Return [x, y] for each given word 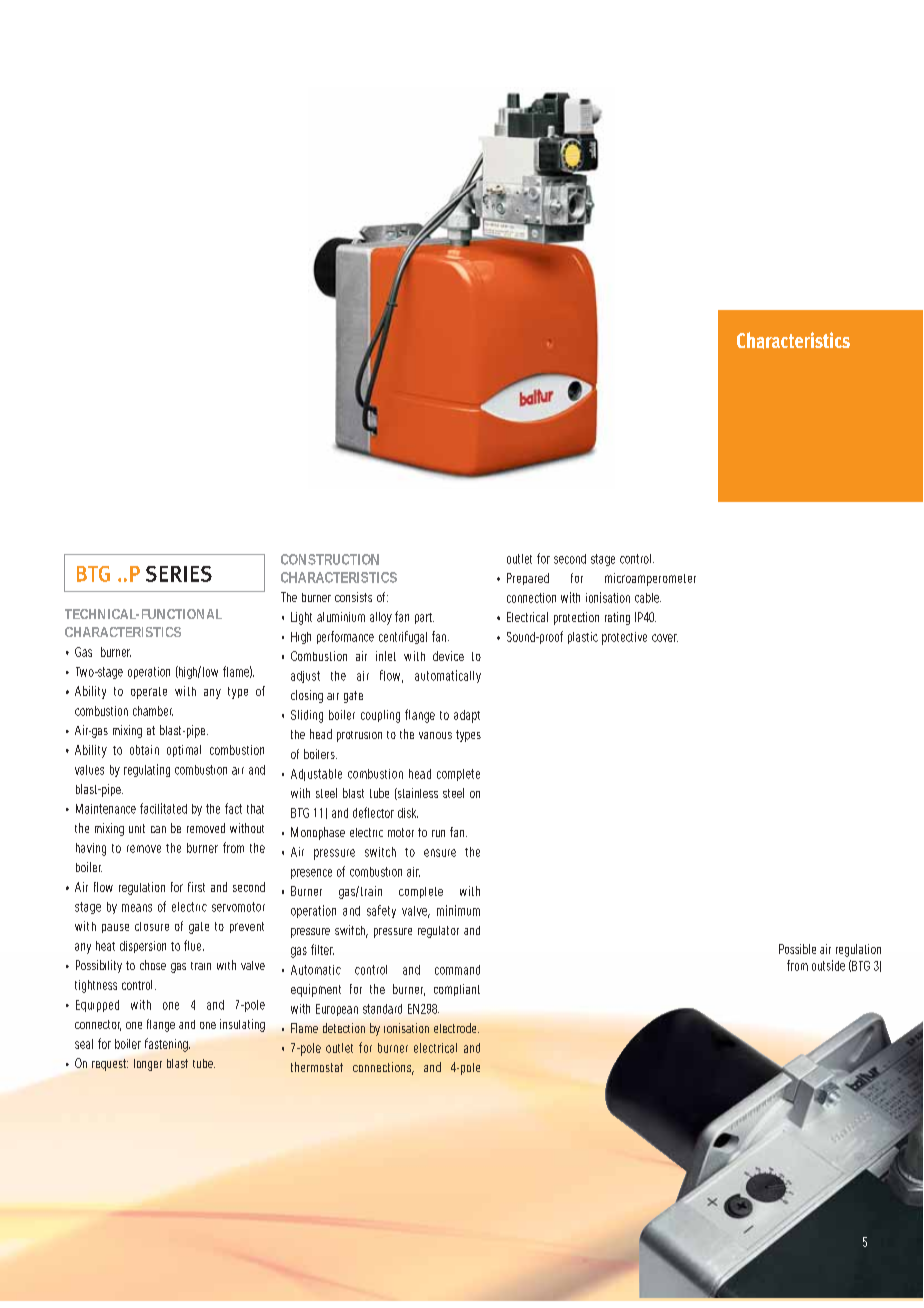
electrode [456, 1028]
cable [648, 598]
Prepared [528, 579]
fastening [167, 1045]
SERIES [179, 574]
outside [828, 965]
